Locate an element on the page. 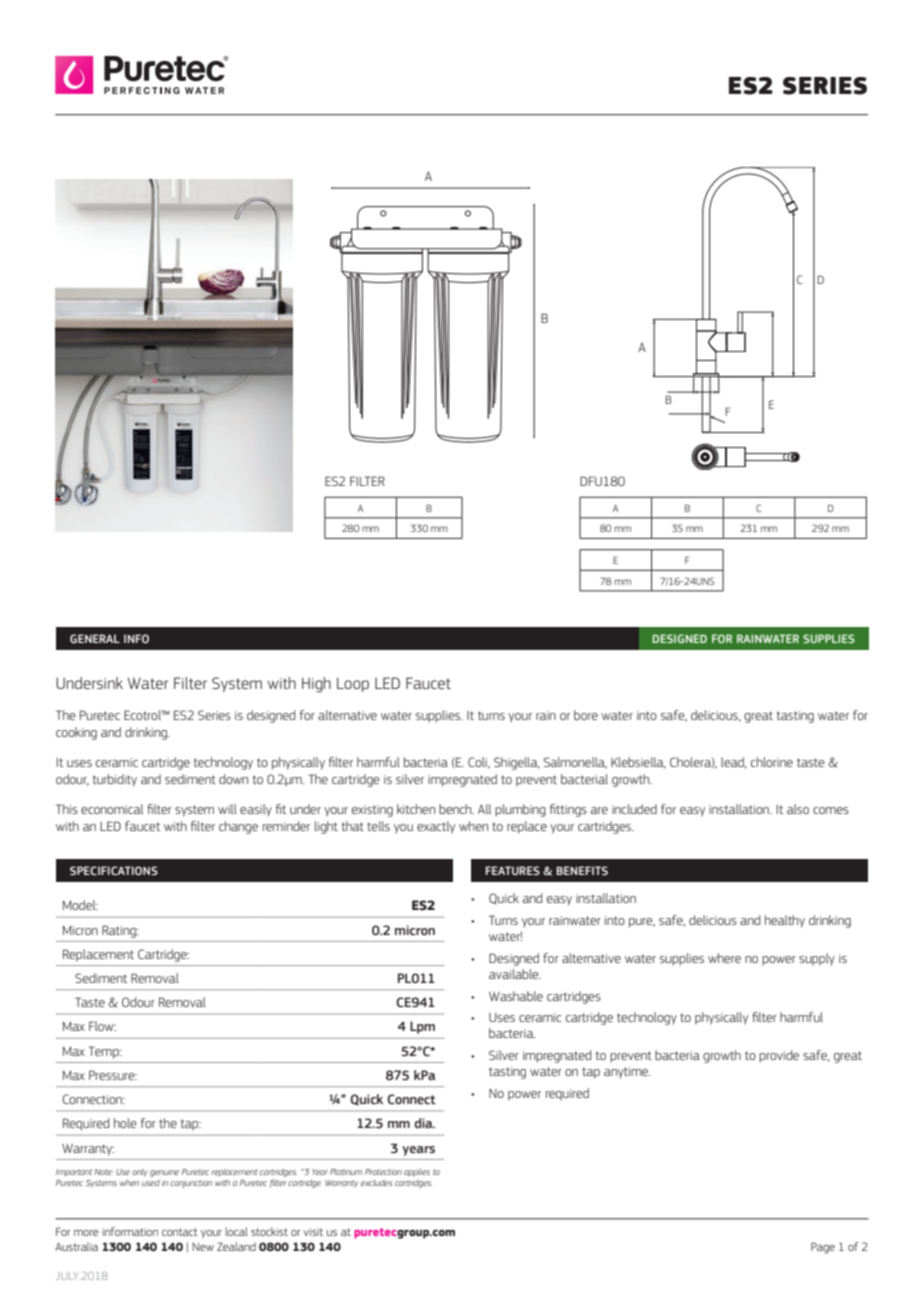 The width and height of the image is (924, 1308). SPECIFICATIONS is located at coordinates (114, 870).
